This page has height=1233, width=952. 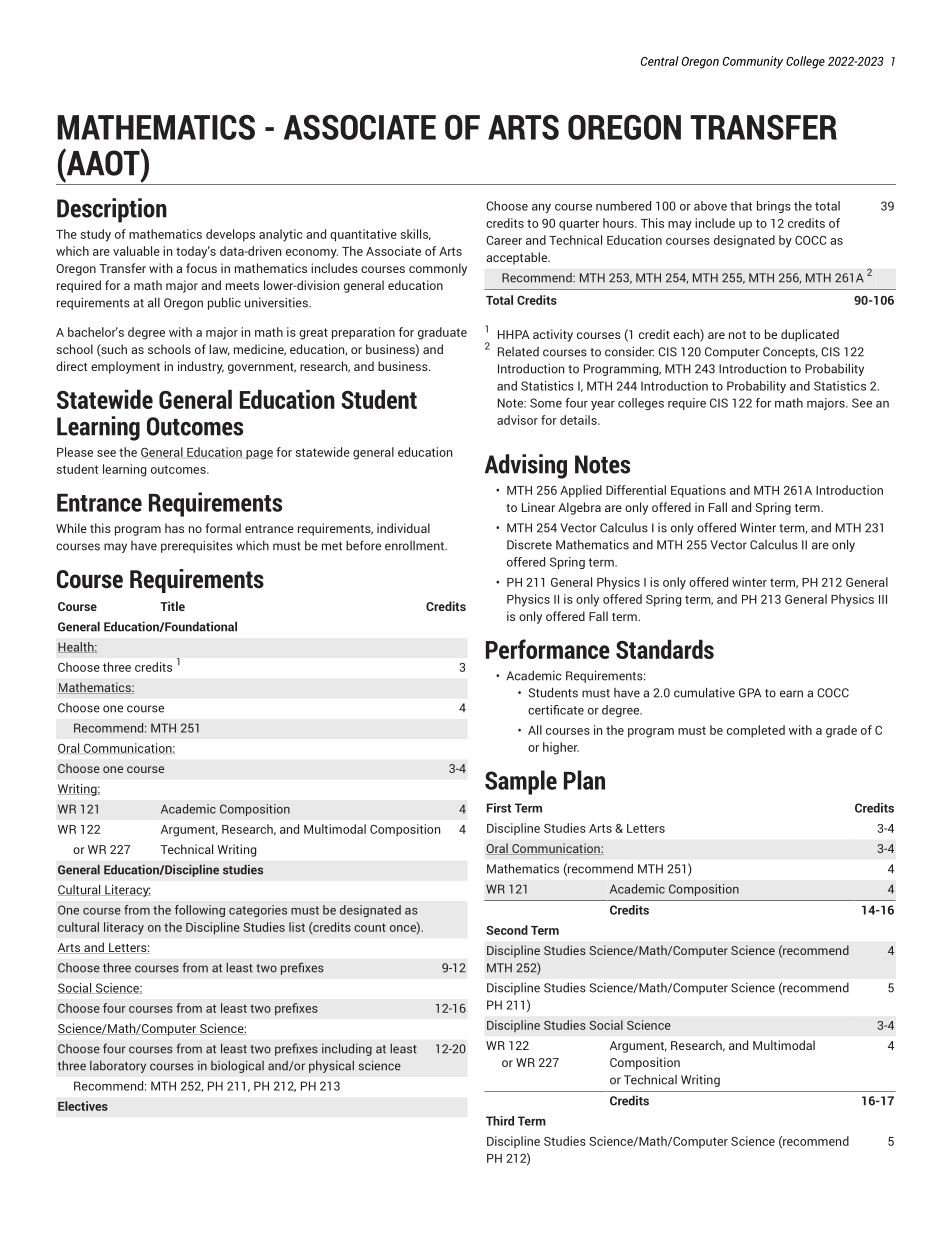 What do you see at coordinates (500, 1121) in the page?
I see `Third` at bounding box center [500, 1121].
